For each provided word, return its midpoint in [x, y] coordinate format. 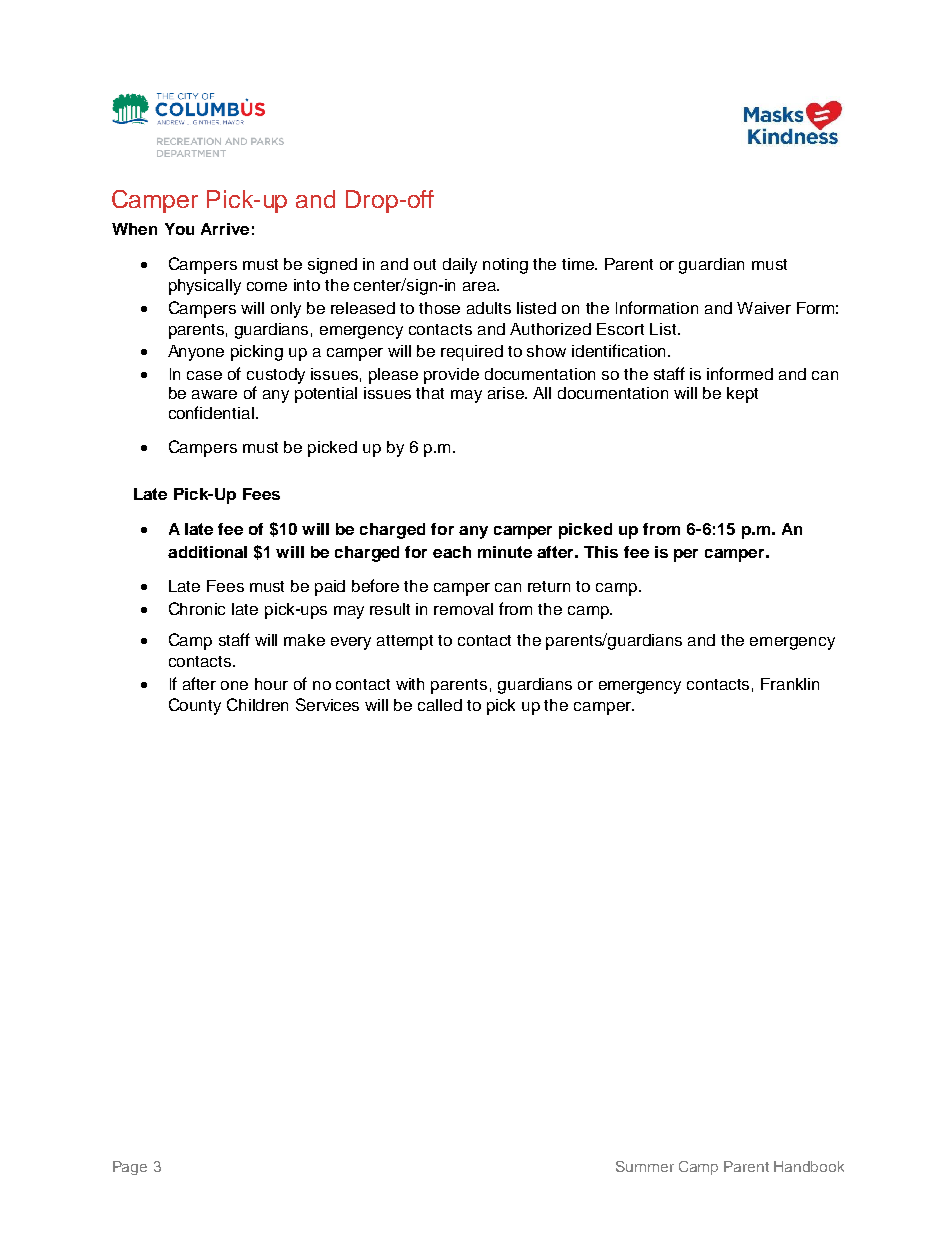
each [452, 552]
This [601, 552]
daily [460, 266]
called [440, 705]
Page [130, 1168]
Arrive [225, 229]
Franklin [790, 684]
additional [207, 552]
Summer [645, 1166]
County [195, 706]
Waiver [764, 308]
